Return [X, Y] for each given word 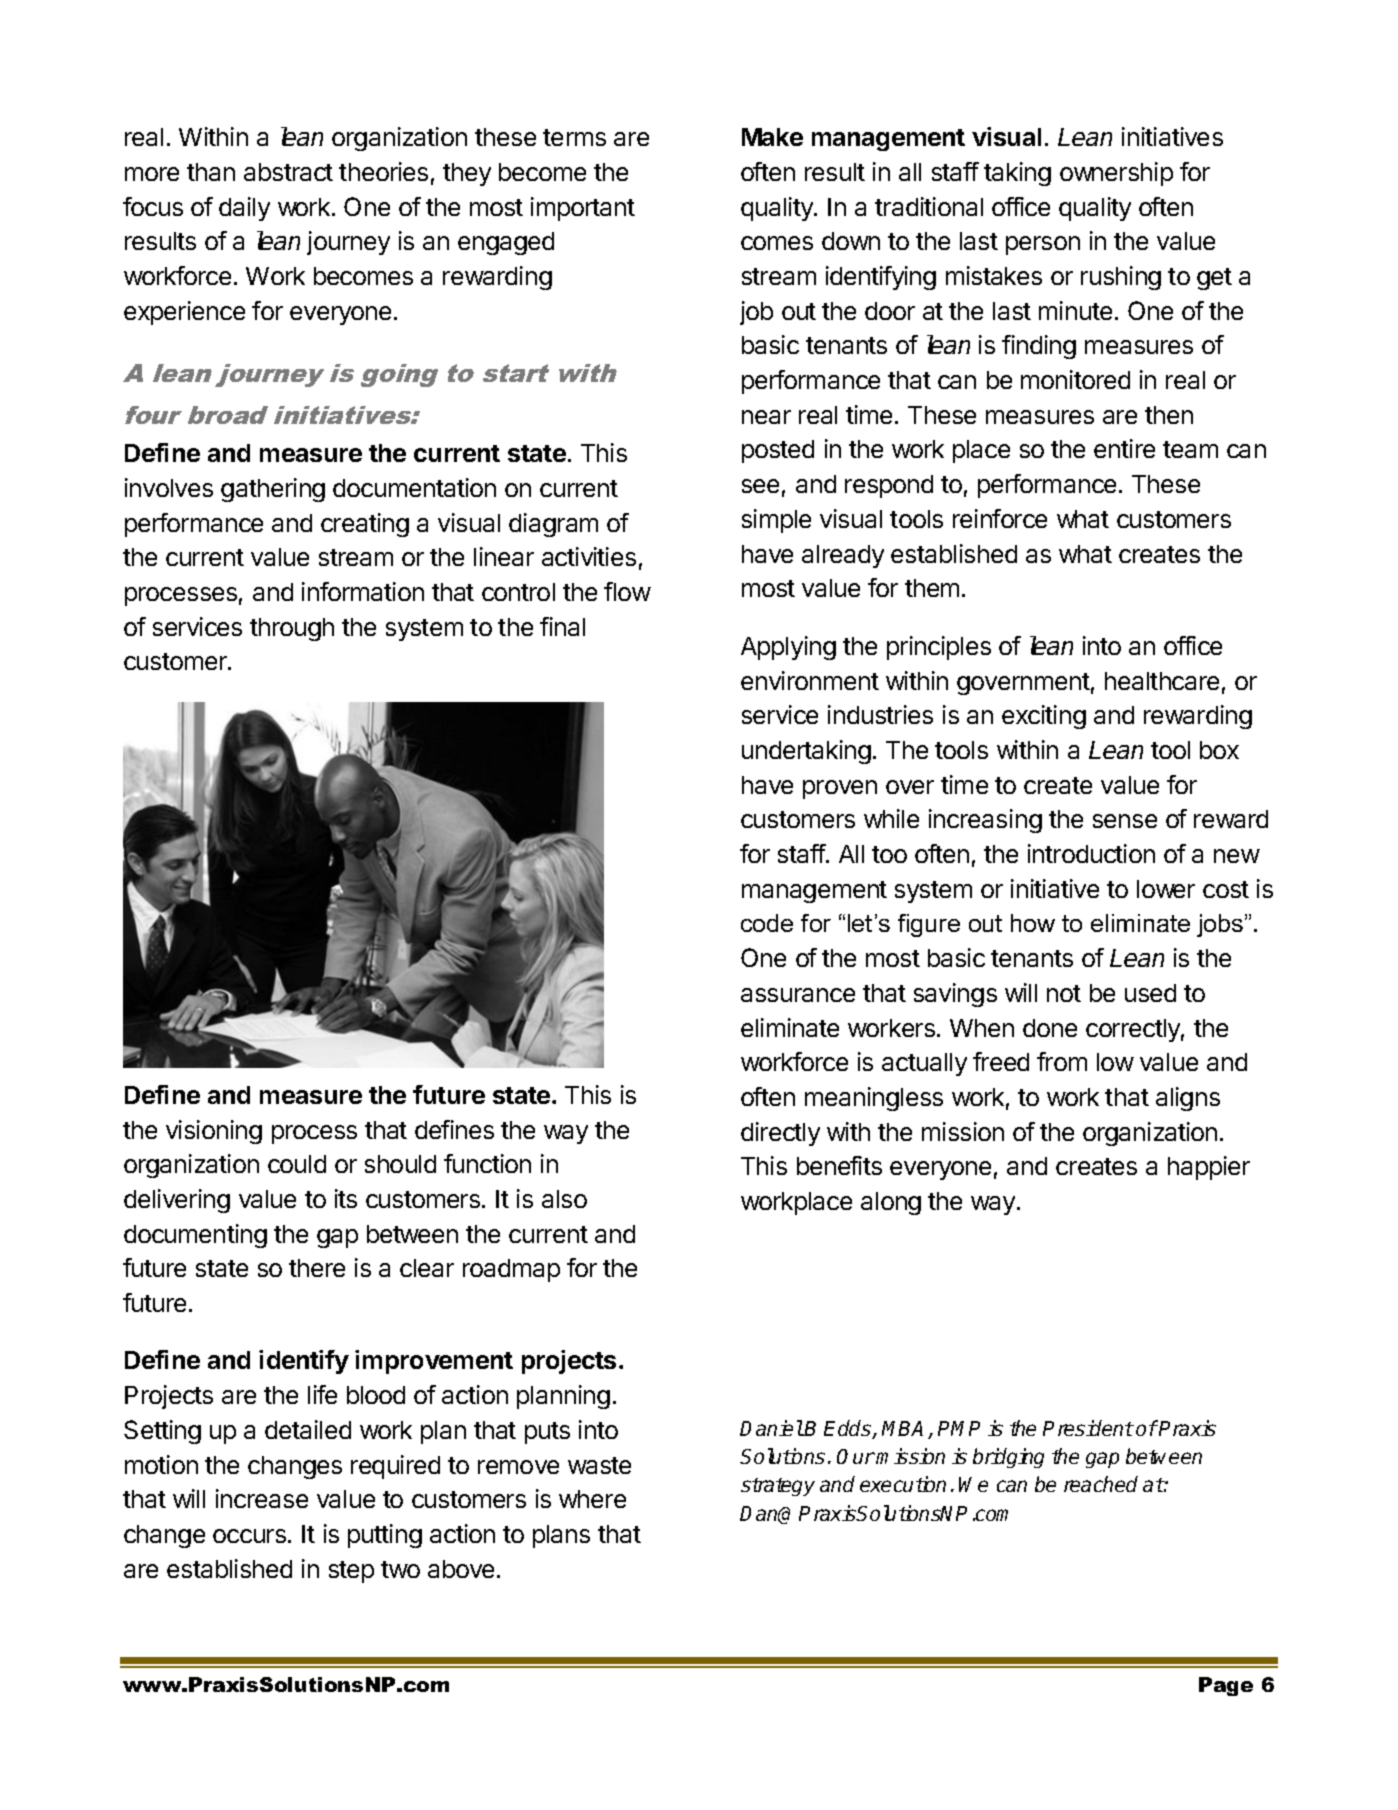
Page [1226, 1686]
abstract [288, 172]
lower [1166, 889]
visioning [214, 1132]
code [767, 923]
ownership [1116, 174]
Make [772, 137]
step [351, 1572]
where [592, 1499]
